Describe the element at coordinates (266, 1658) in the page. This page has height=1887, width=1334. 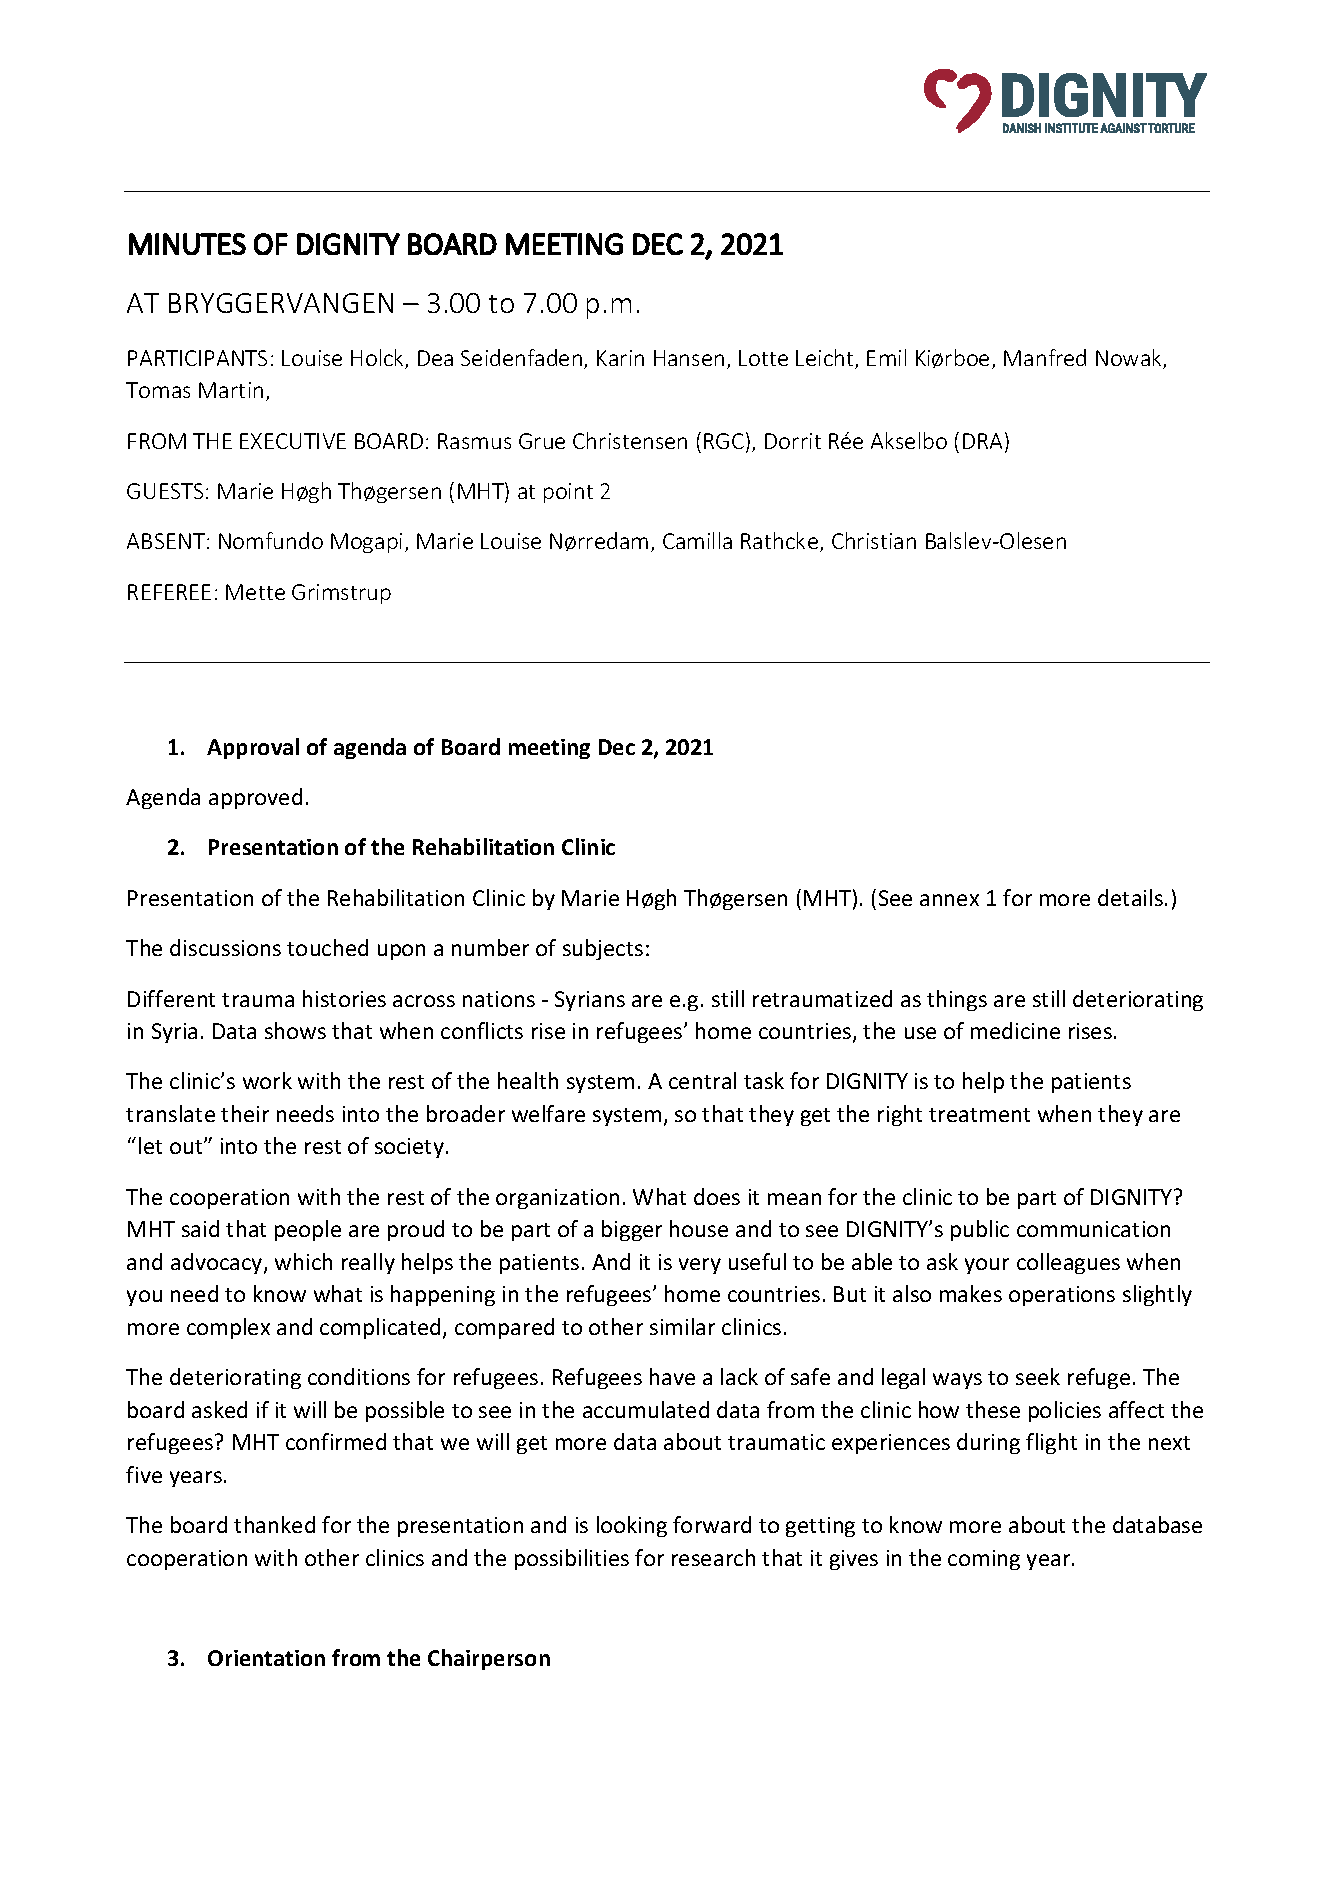
I see `Orientation` at that location.
